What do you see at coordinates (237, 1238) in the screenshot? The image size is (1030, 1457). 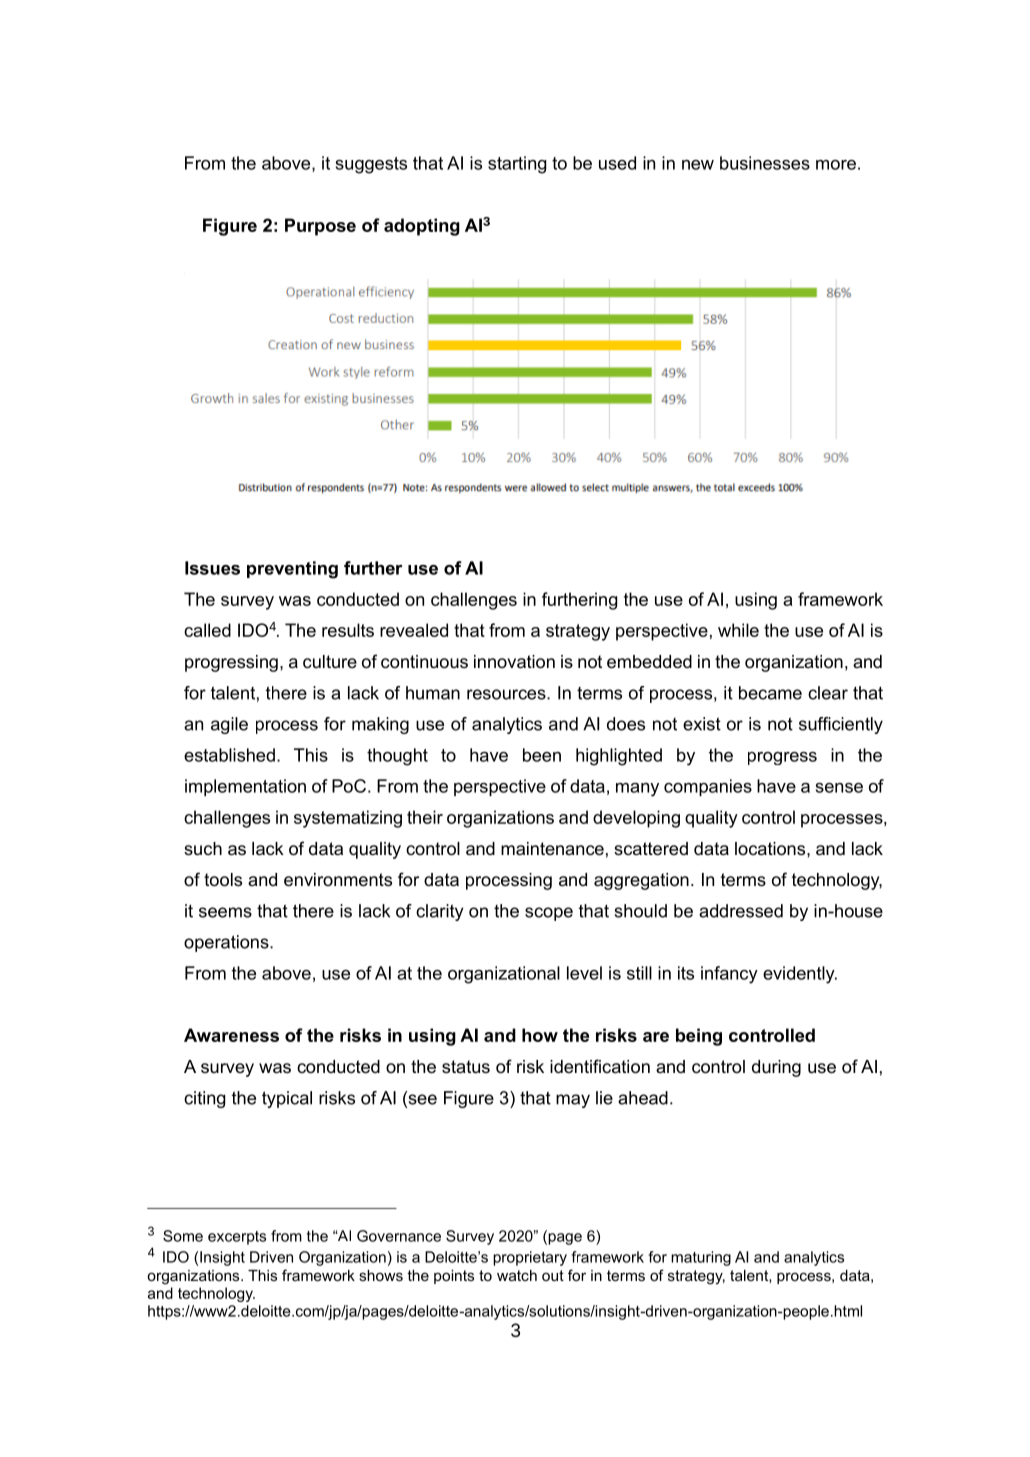 I see `excerpts` at bounding box center [237, 1238].
